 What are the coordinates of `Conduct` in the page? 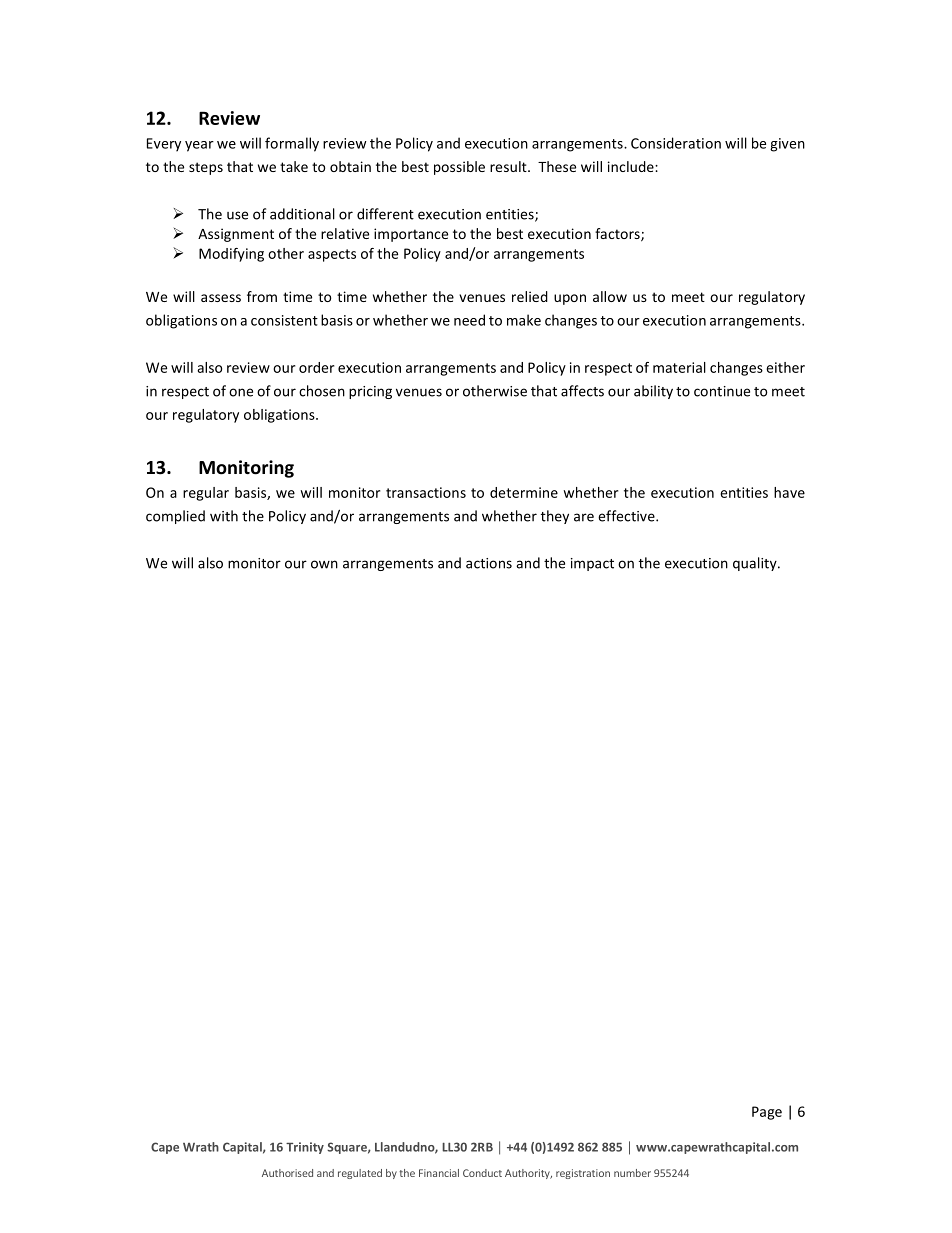 It's located at (482, 1173).
